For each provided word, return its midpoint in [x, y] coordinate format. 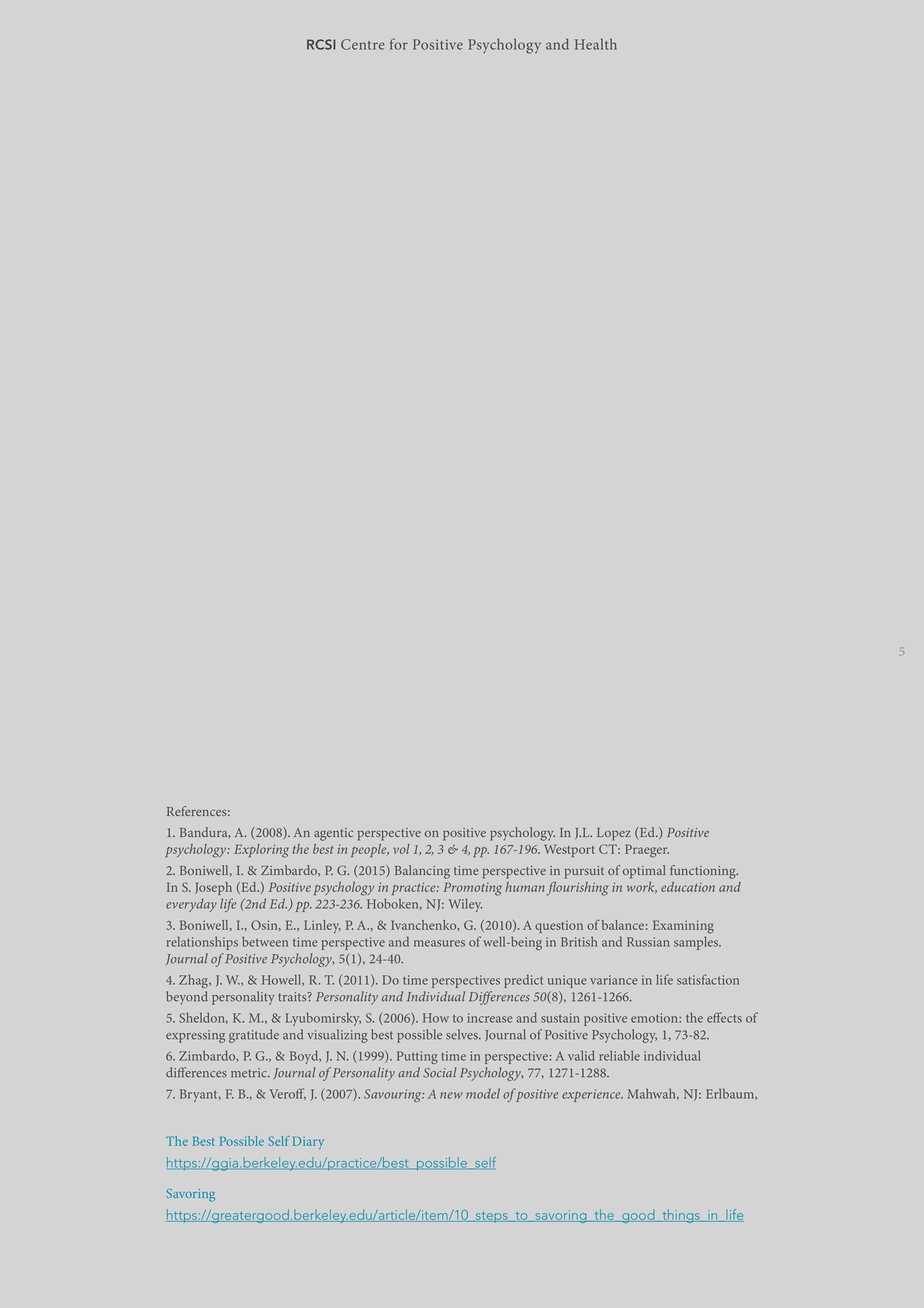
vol [402, 849]
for [399, 44]
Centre [363, 44]
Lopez [614, 834]
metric [250, 1073]
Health [596, 44]
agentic [333, 834]
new [451, 1095]
